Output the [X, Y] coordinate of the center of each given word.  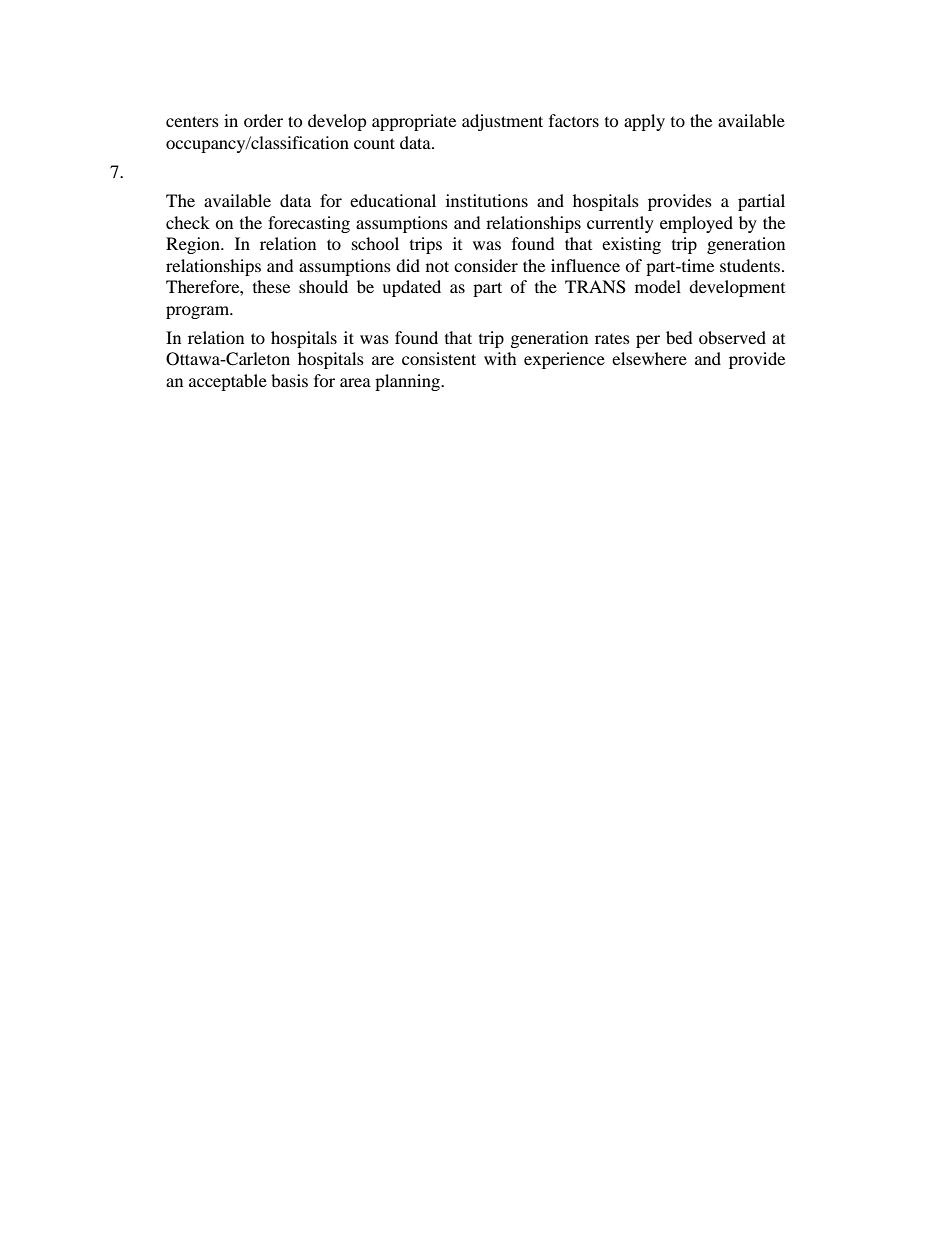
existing [631, 245]
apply [644, 122]
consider [486, 265]
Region [194, 245]
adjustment [502, 122]
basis [289, 380]
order [263, 120]
